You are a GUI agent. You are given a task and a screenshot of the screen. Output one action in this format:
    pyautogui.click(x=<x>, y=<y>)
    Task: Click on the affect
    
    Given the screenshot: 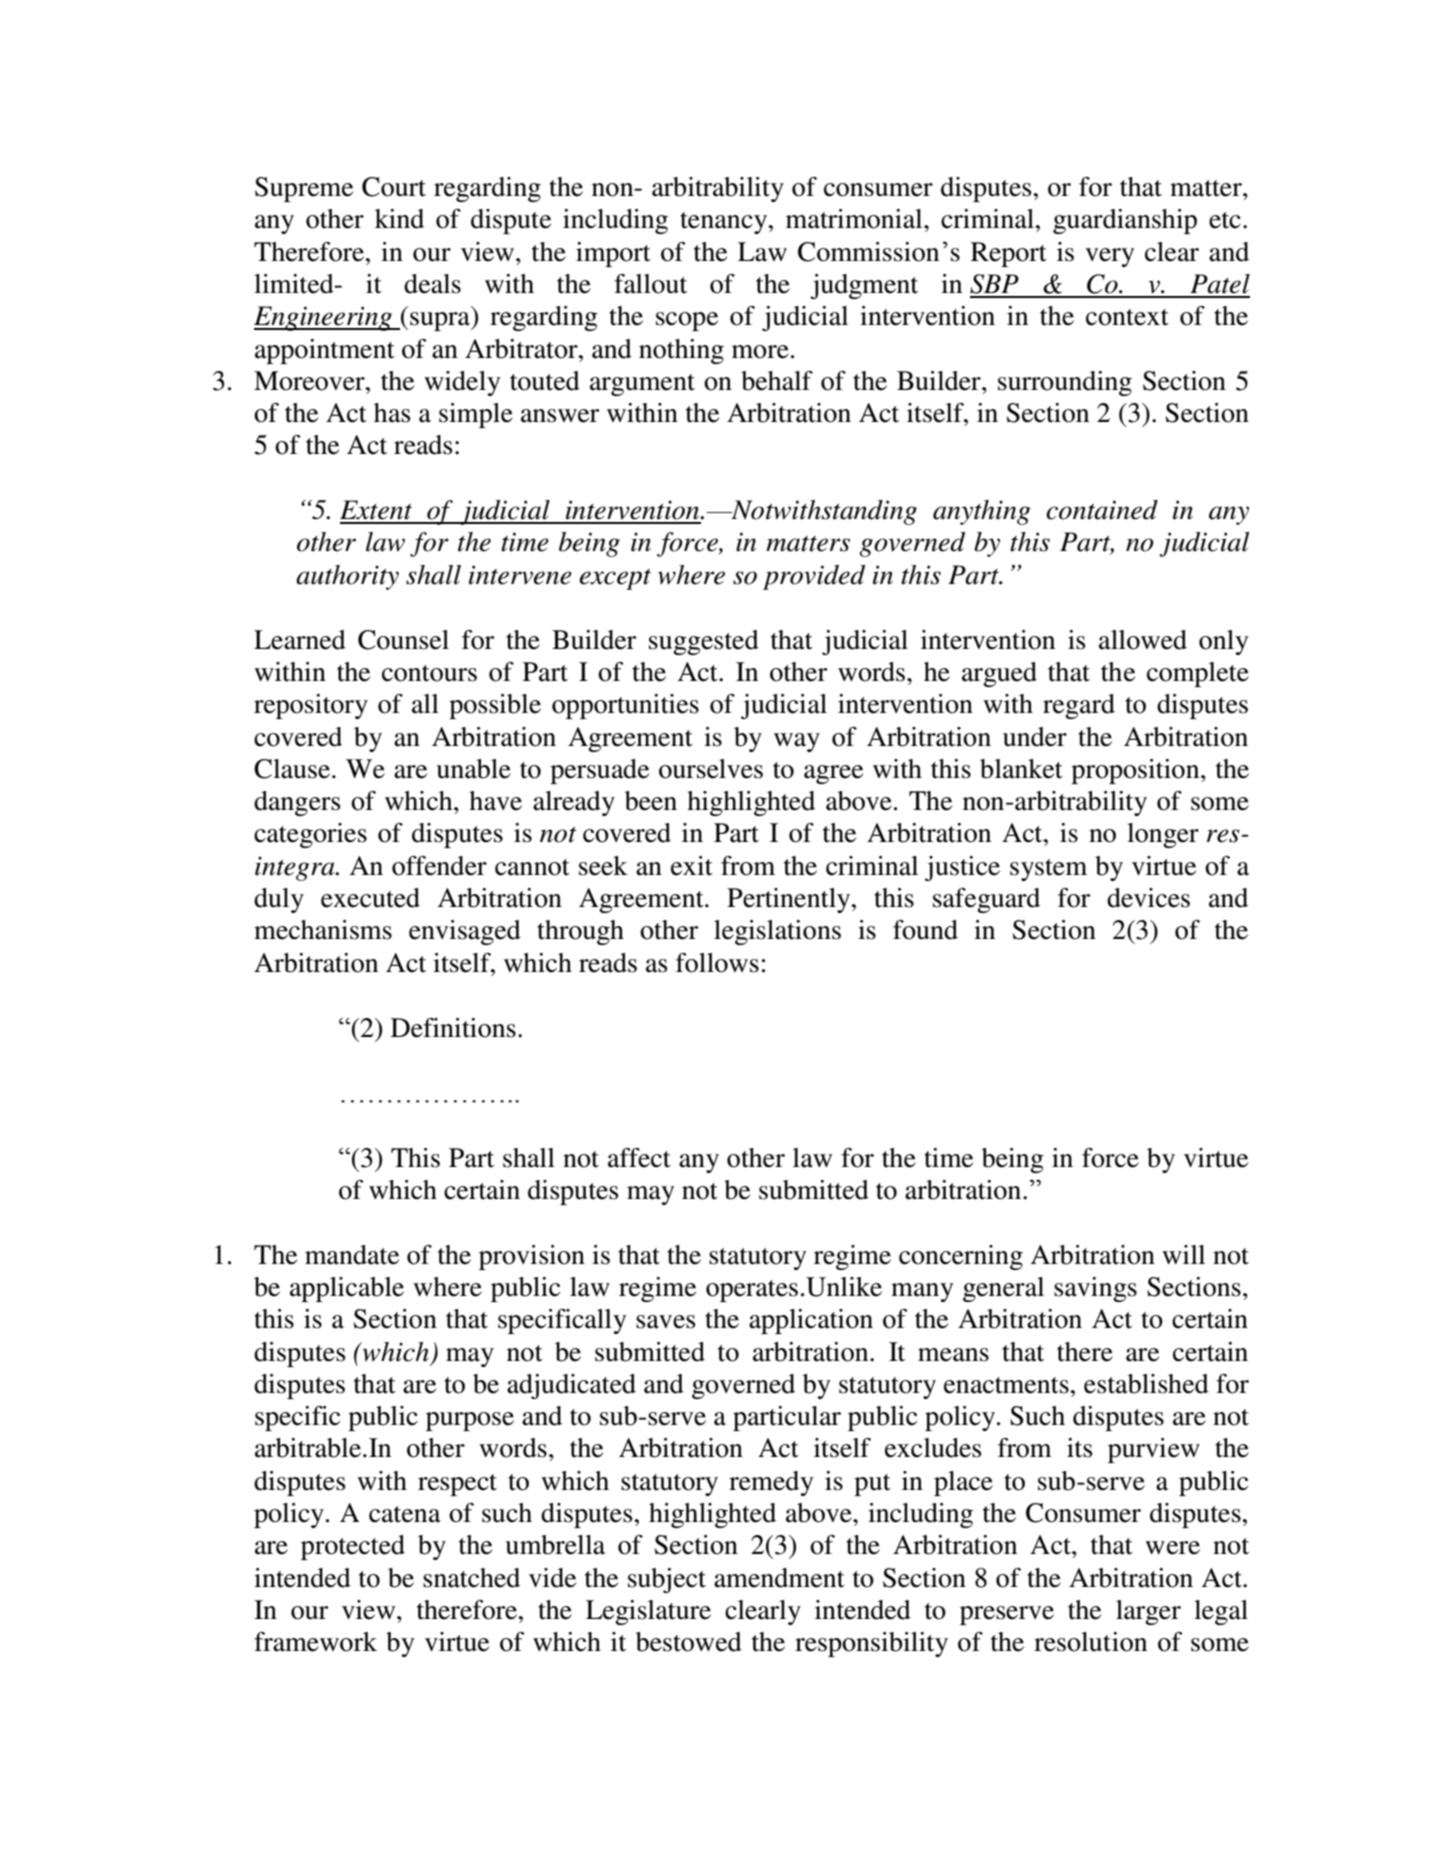 What is the action you would take?
    pyautogui.click(x=639, y=1158)
